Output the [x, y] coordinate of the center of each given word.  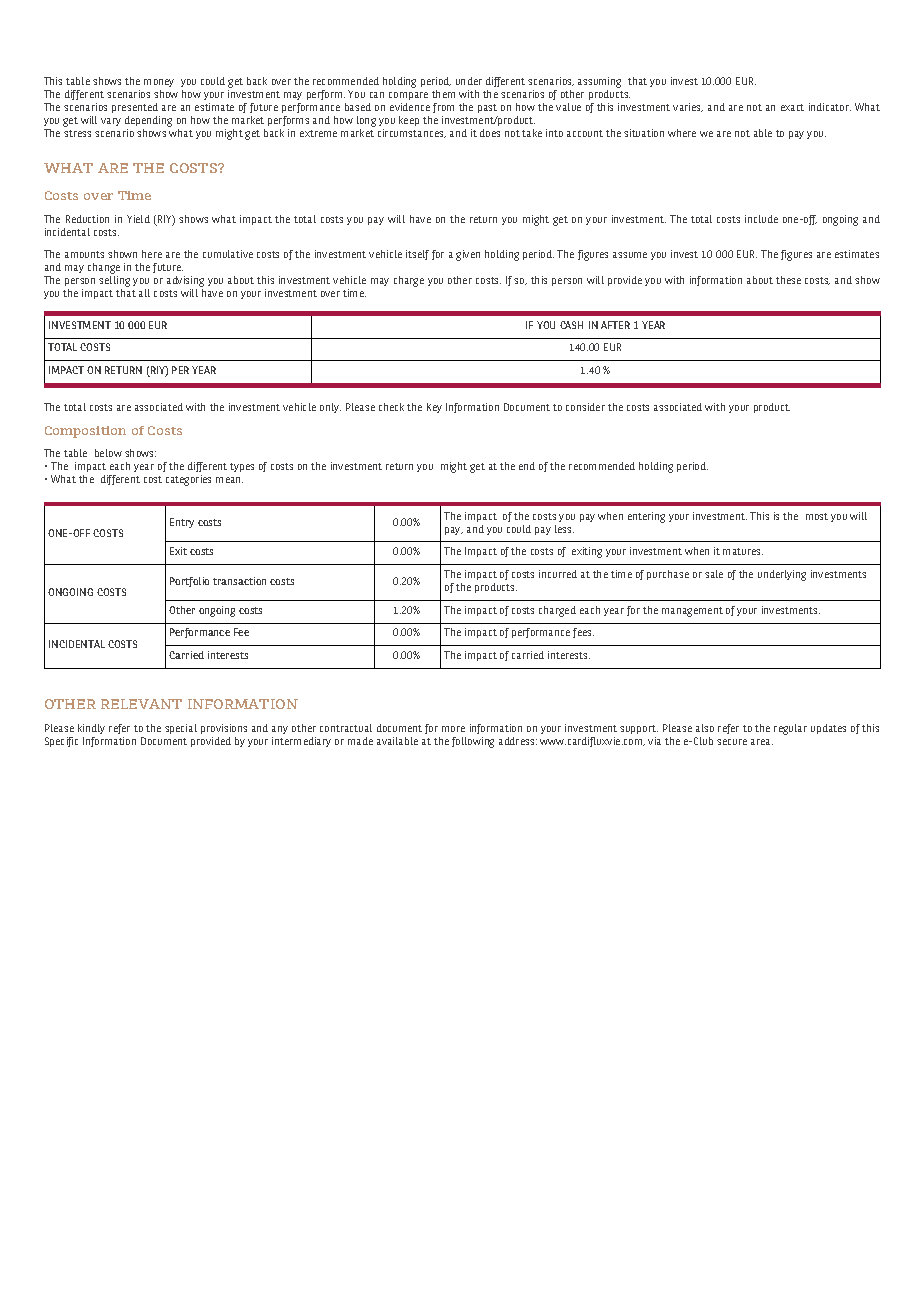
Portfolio [189, 582]
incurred [558, 574]
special [181, 729]
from [443, 108]
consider [585, 407]
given [468, 255]
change [104, 270]
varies [688, 107]
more [453, 729]
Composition [85, 432]
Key [434, 408]
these [788, 280]
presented [135, 108]
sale [714, 574]
